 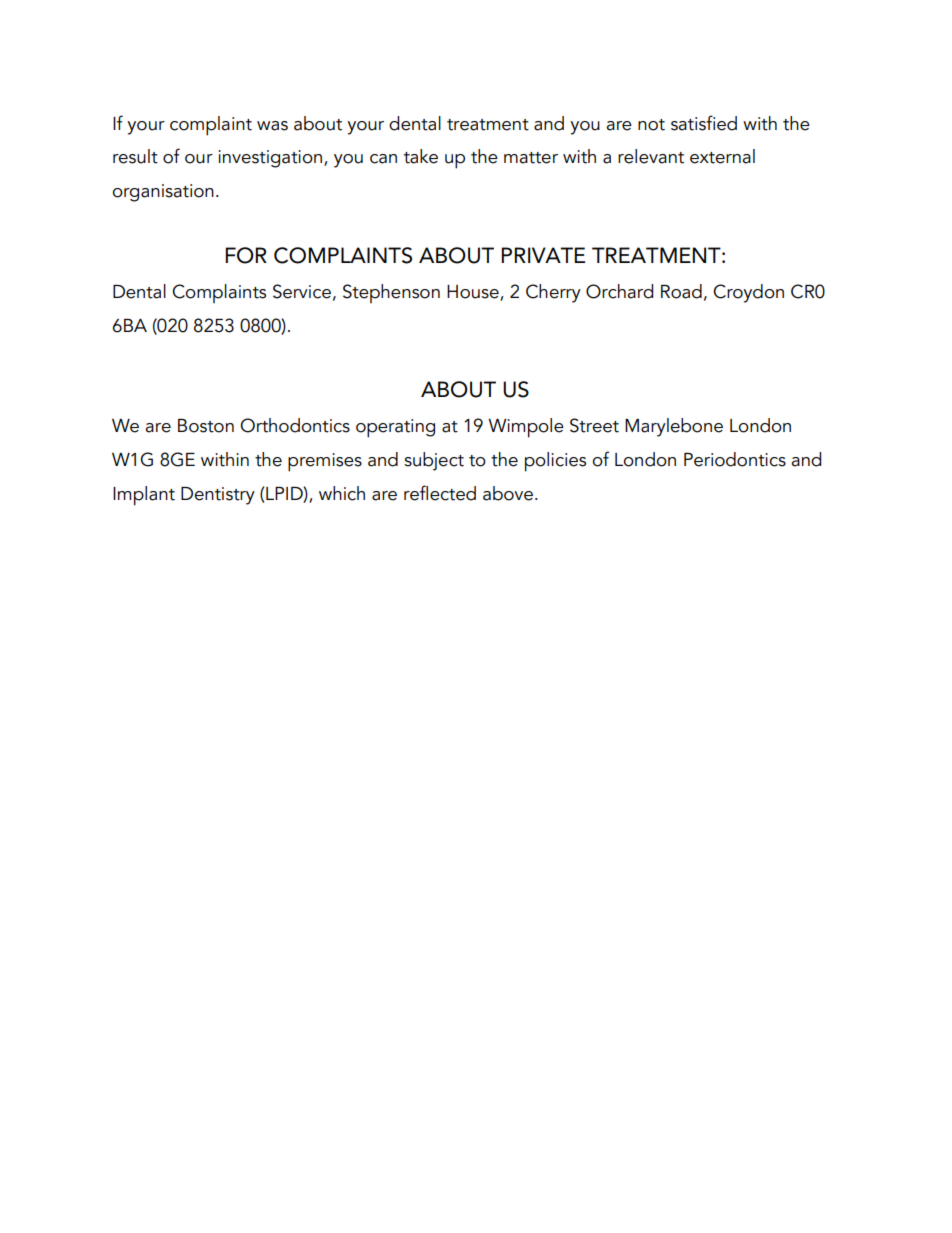 I want to click on Dentistry, so click(x=218, y=496).
